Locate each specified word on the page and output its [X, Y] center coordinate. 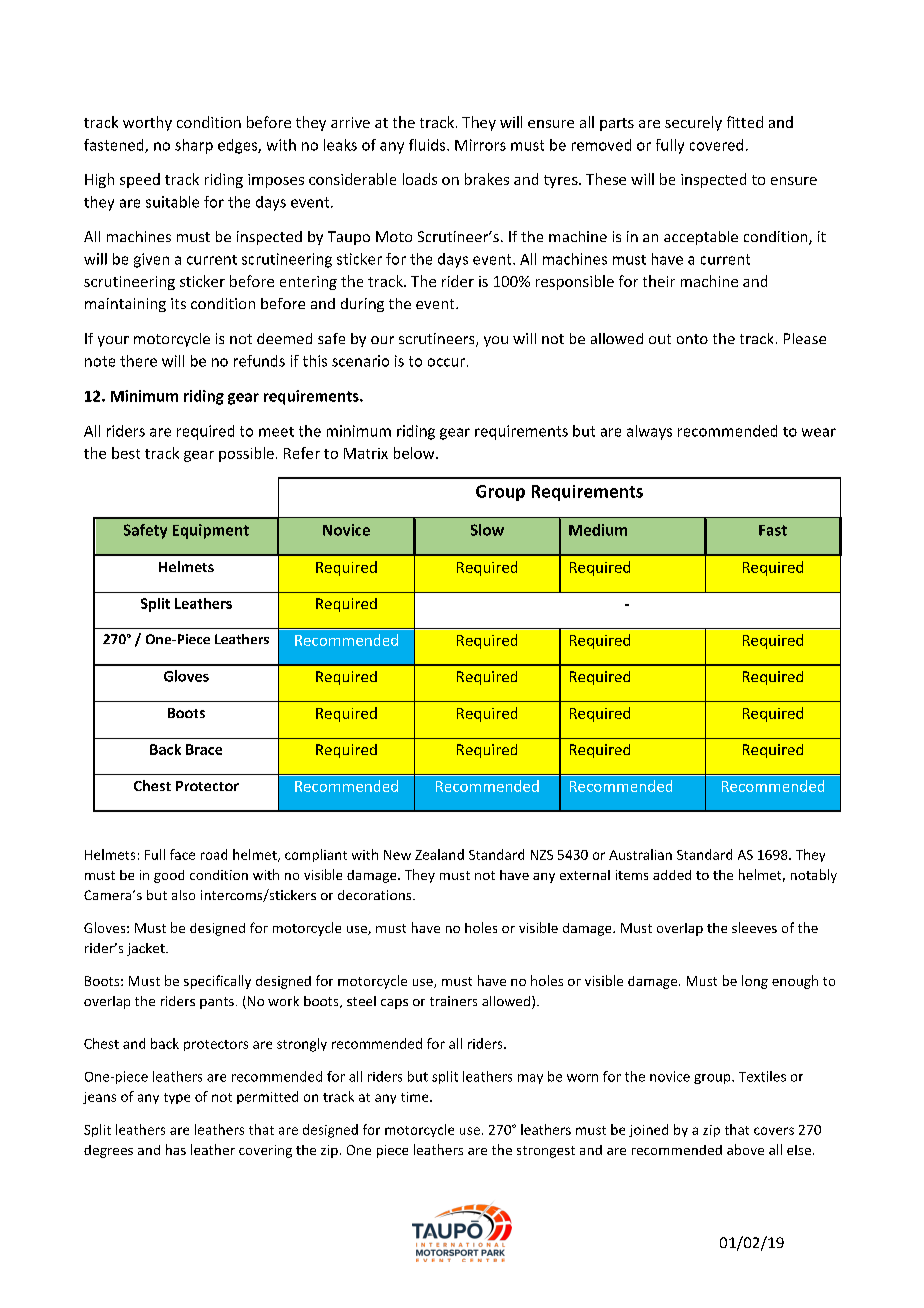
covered [716, 145]
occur [446, 362]
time [416, 1097]
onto [692, 339]
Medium [598, 530]
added [672, 875]
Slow [487, 530]
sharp [194, 146]
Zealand [439, 854]
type [177, 1098]
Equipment [211, 531]
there [138, 361]
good [169, 876]
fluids [428, 145]
